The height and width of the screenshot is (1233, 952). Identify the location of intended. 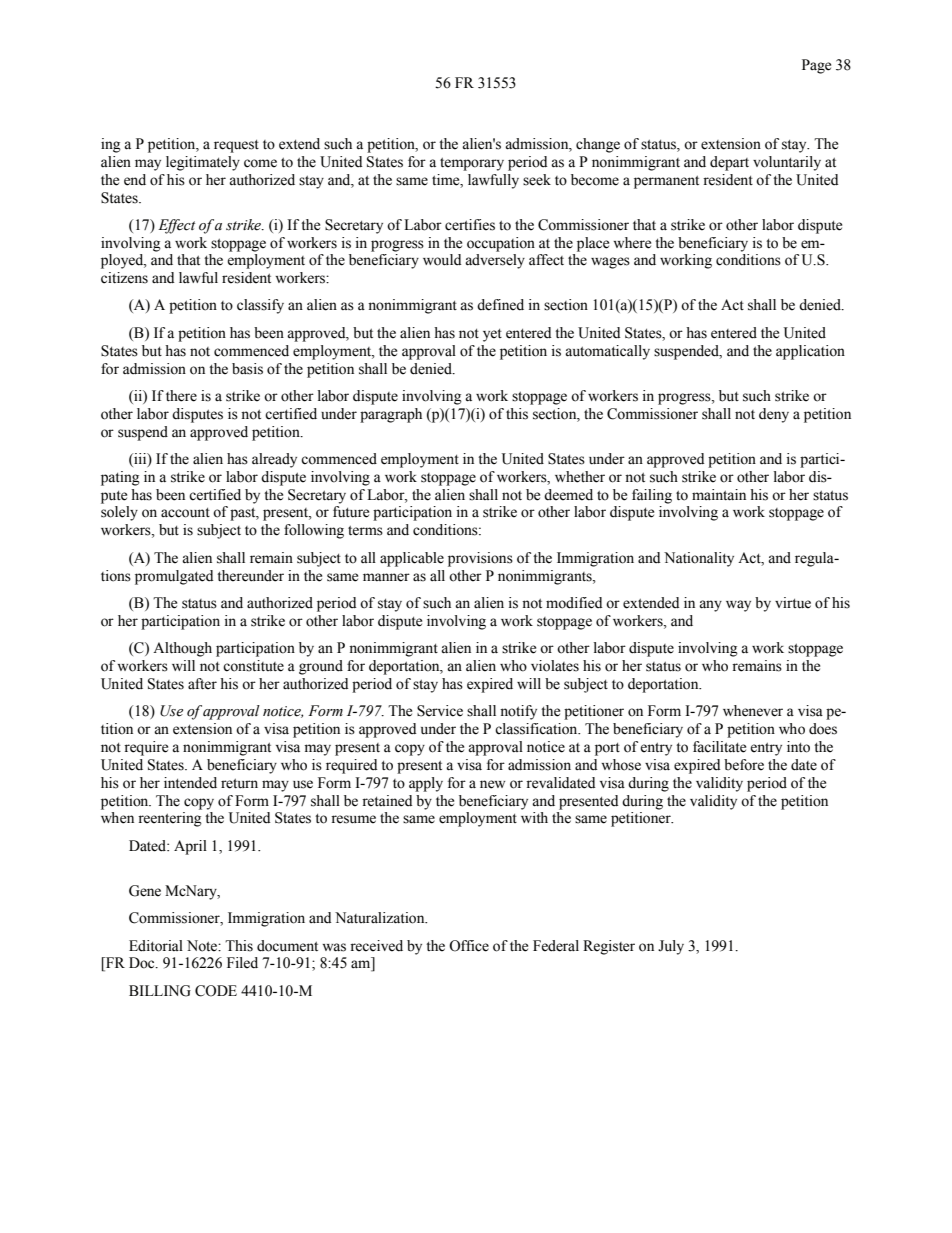
(190, 783).
